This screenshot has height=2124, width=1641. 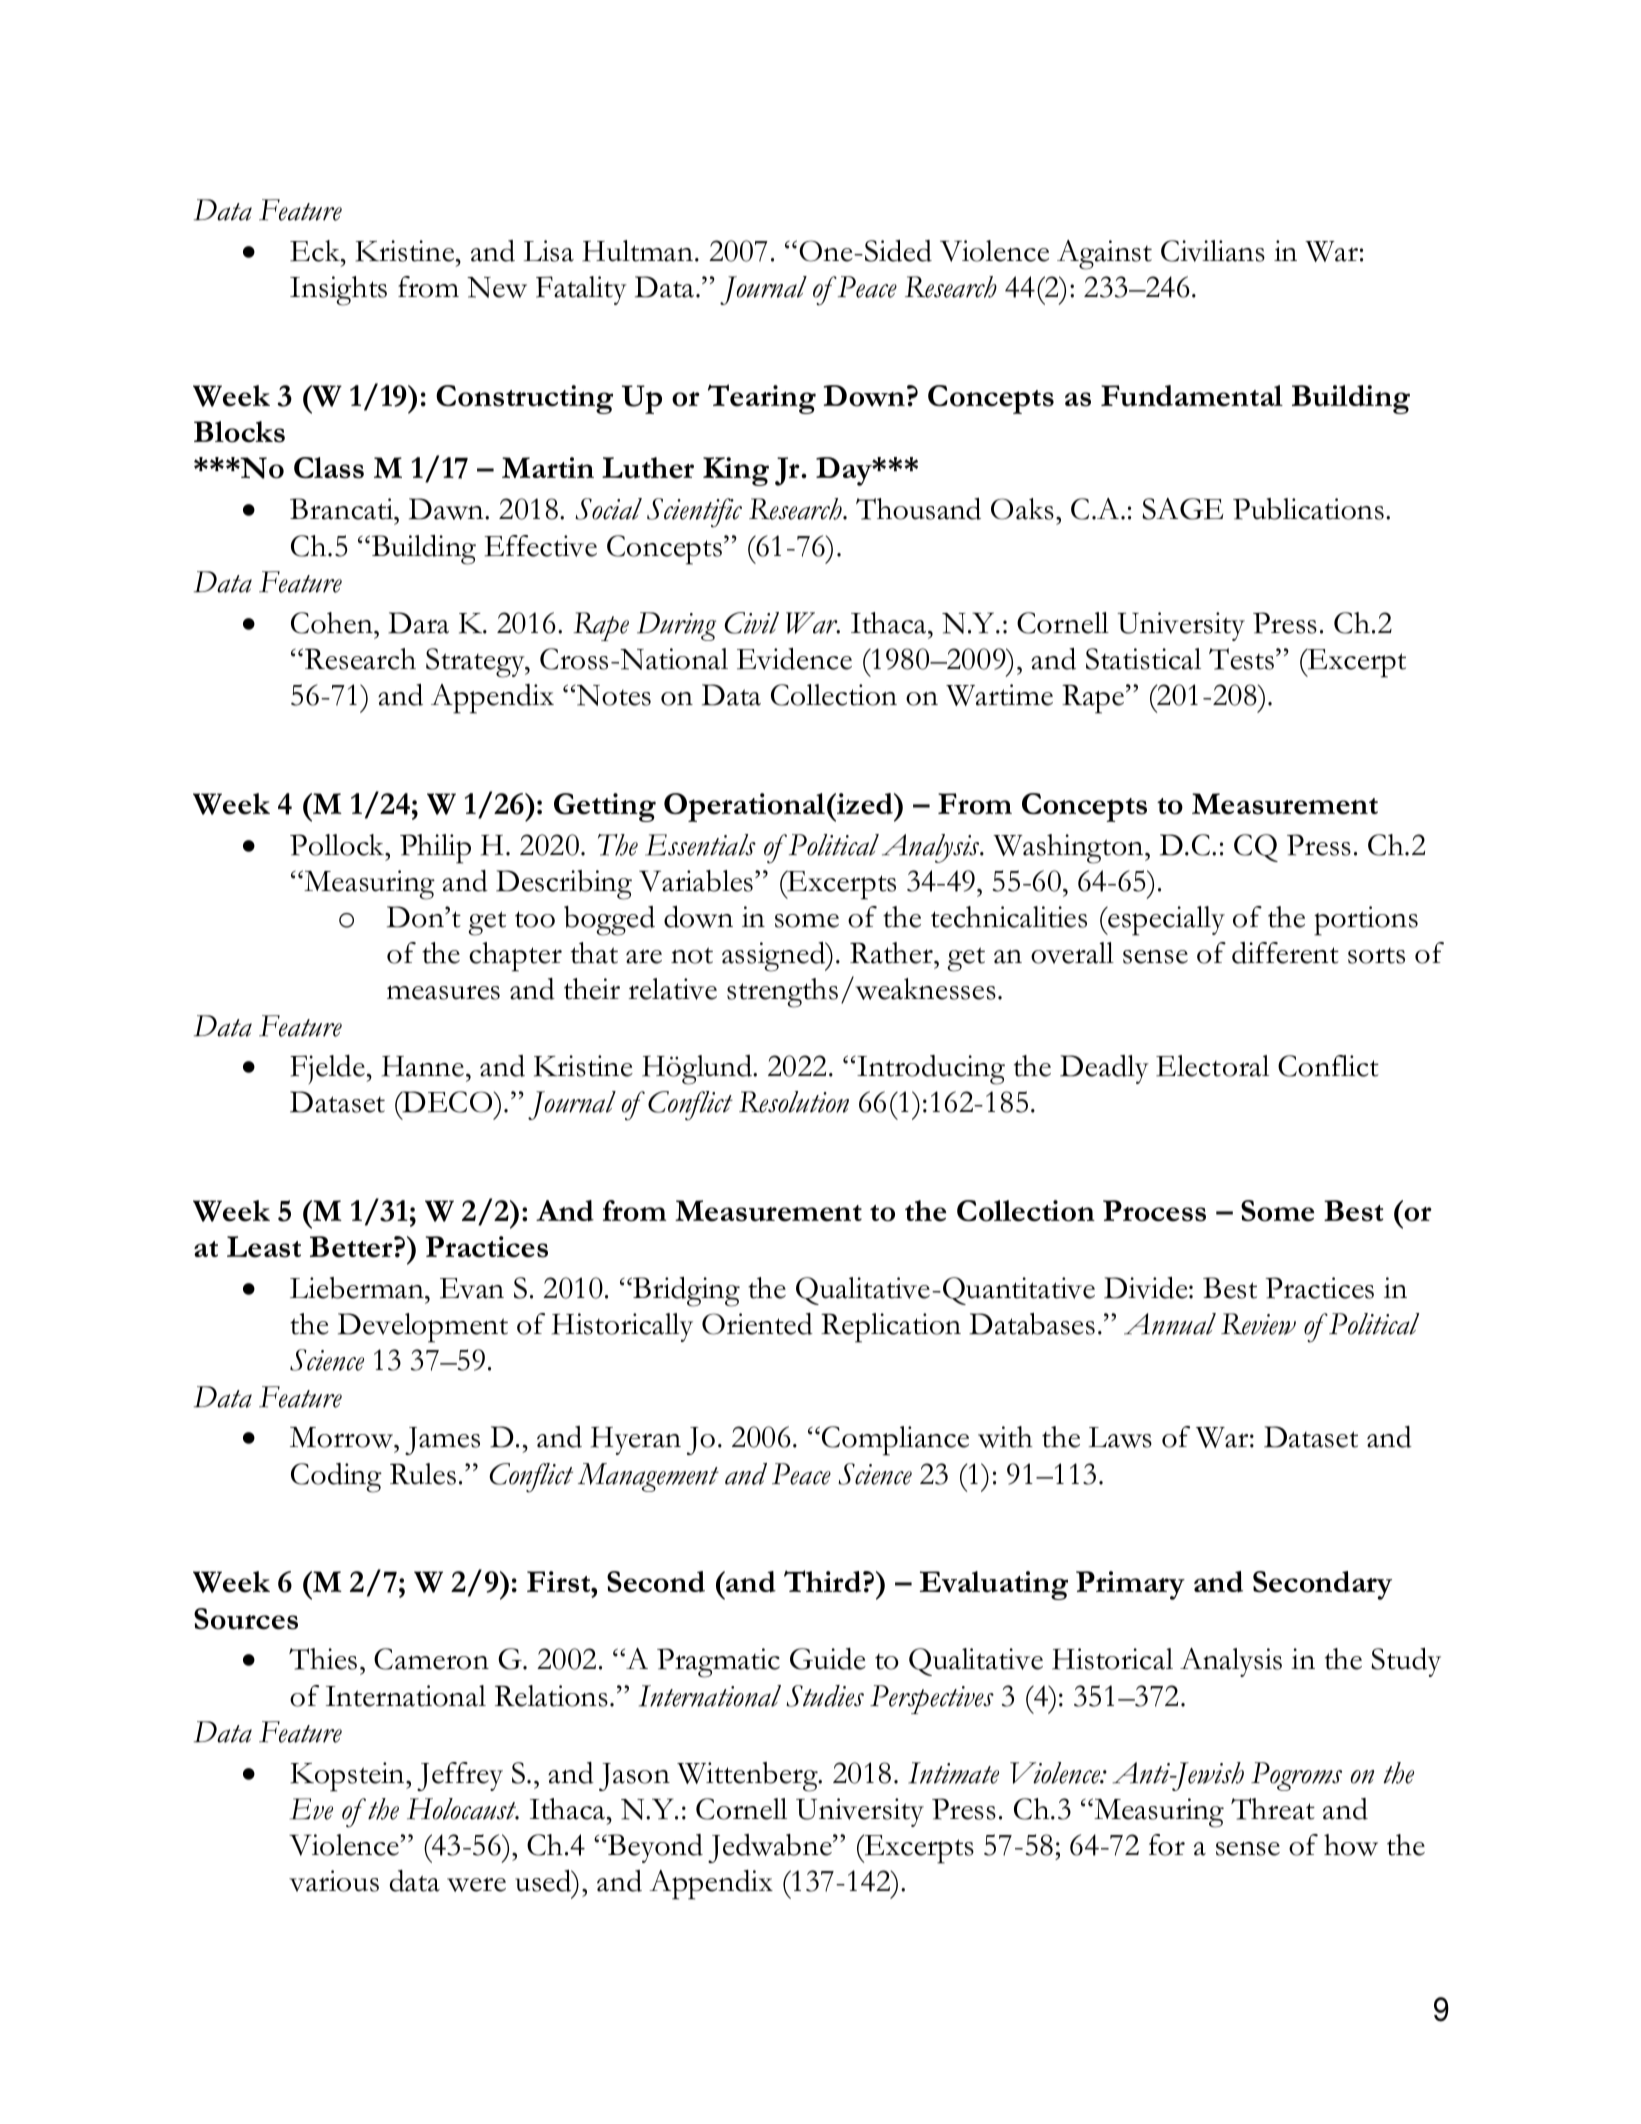 I want to click on Hanne, so click(x=423, y=1066).
